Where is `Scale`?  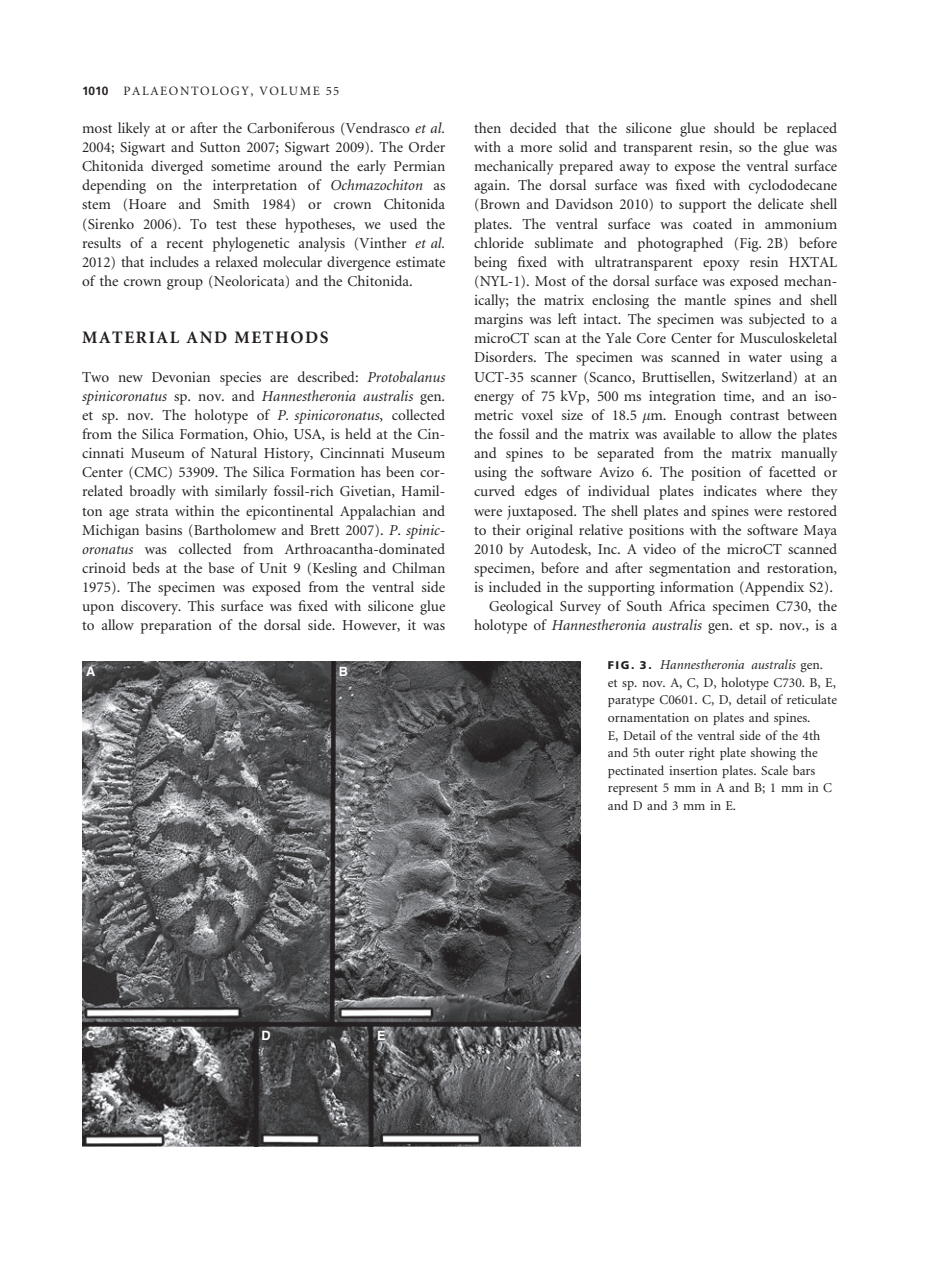 Scale is located at coordinates (774, 770).
